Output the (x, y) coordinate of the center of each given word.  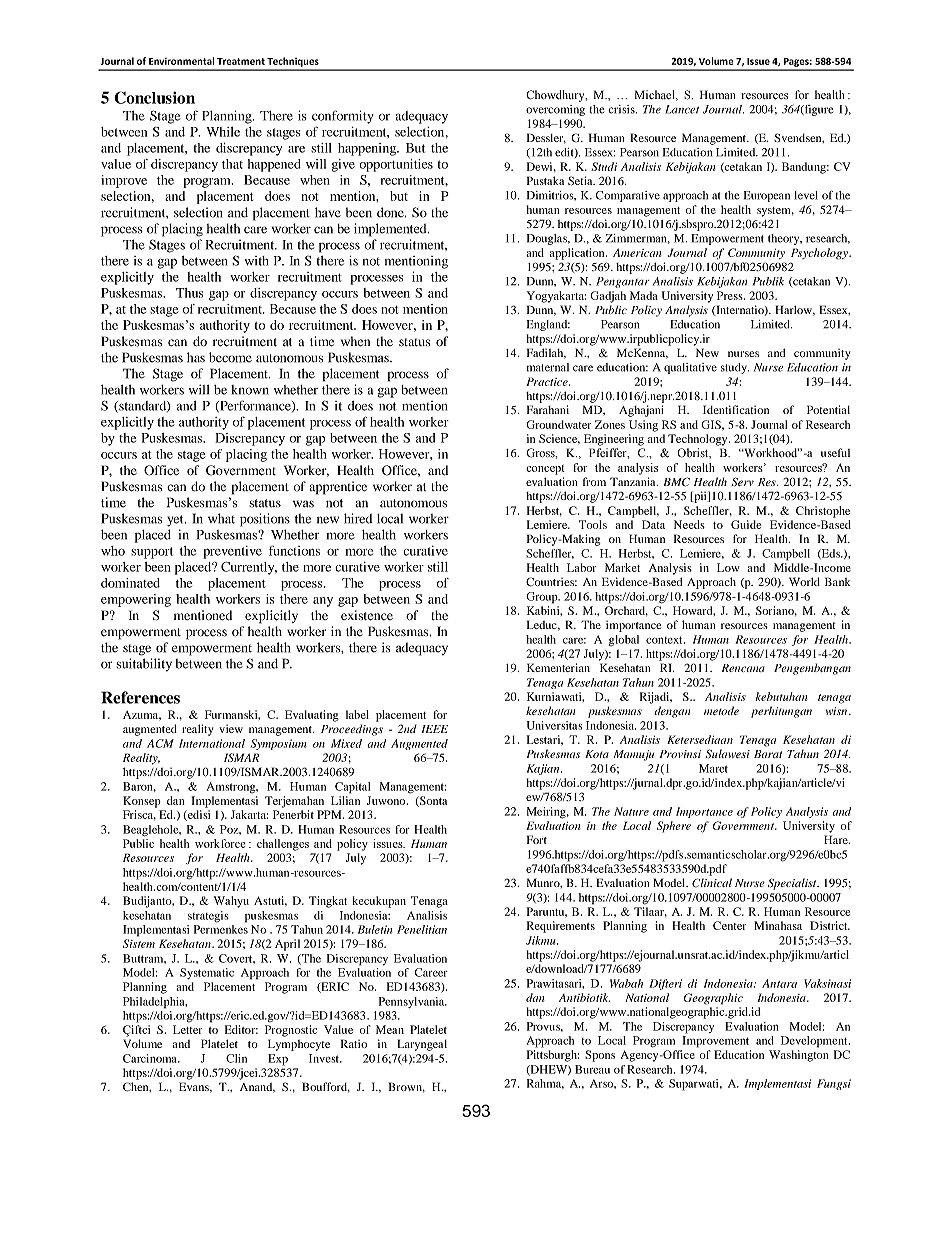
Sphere (674, 827)
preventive (232, 552)
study (735, 368)
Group (543, 598)
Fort (537, 839)
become (230, 357)
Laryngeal (422, 1045)
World (804, 581)
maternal (548, 367)
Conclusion (154, 97)
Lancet (682, 109)
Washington (799, 1056)
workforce (220, 843)
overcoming (555, 110)
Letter (187, 1029)
